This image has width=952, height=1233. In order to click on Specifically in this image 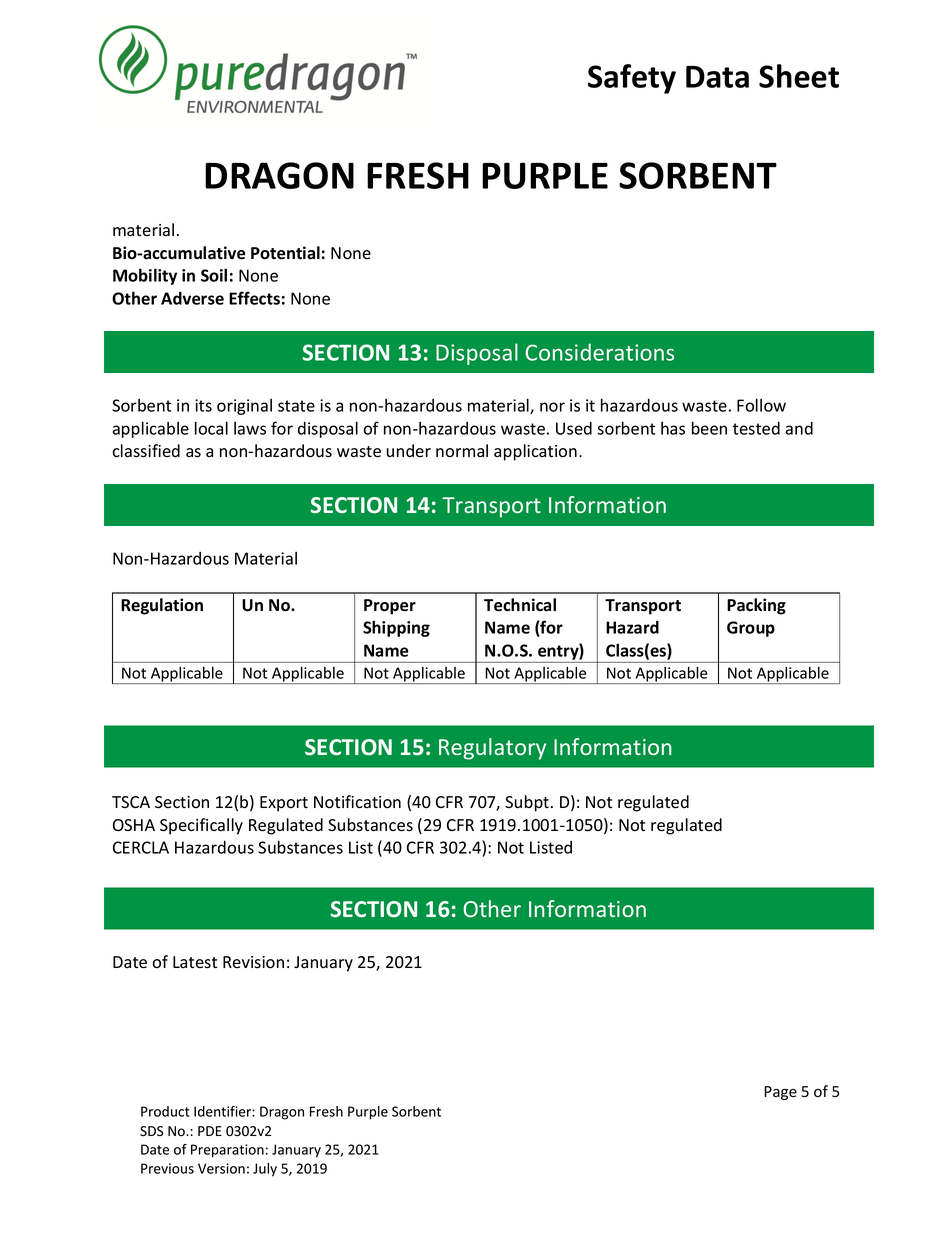, I will do `click(201, 826)`.
